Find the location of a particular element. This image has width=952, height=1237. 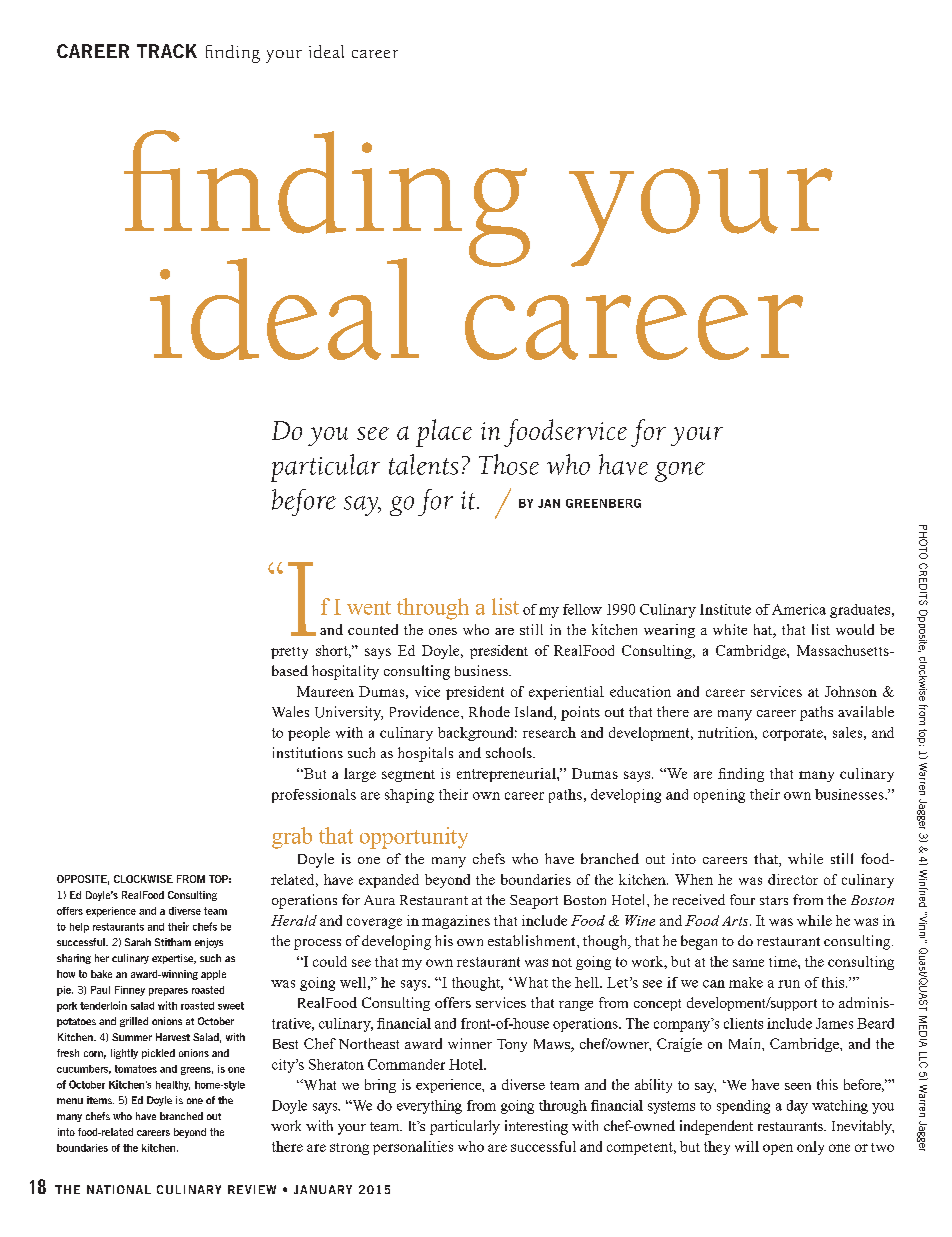

gone is located at coordinates (680, 472).
